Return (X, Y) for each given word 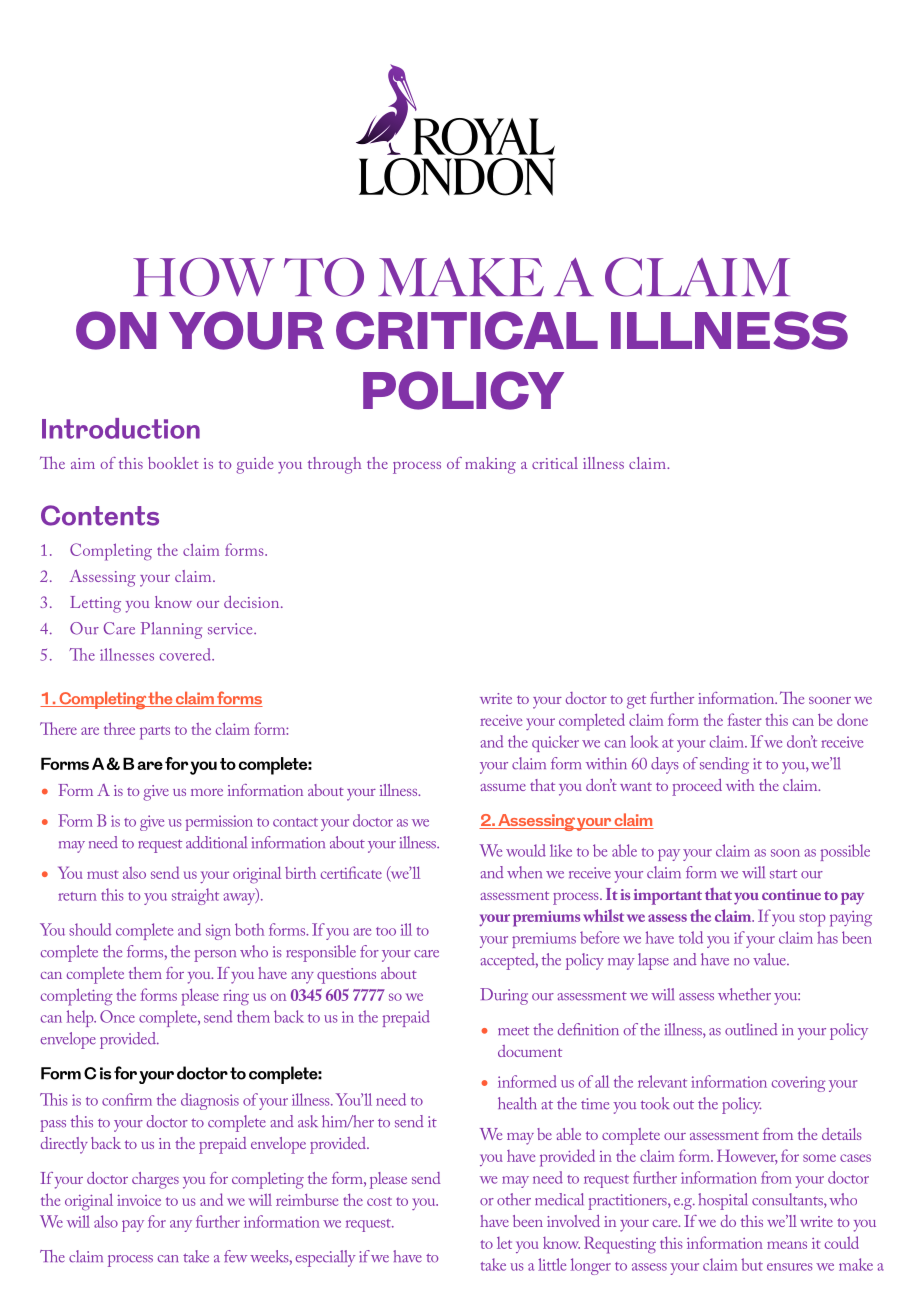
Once (117, 1016)
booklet (173, 463)
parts (155, 733)
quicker (555, 743)
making (490, 465)
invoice (139, 1200)
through (334, 465)
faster (745, 719)
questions (346, 976)
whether (744, 994)
